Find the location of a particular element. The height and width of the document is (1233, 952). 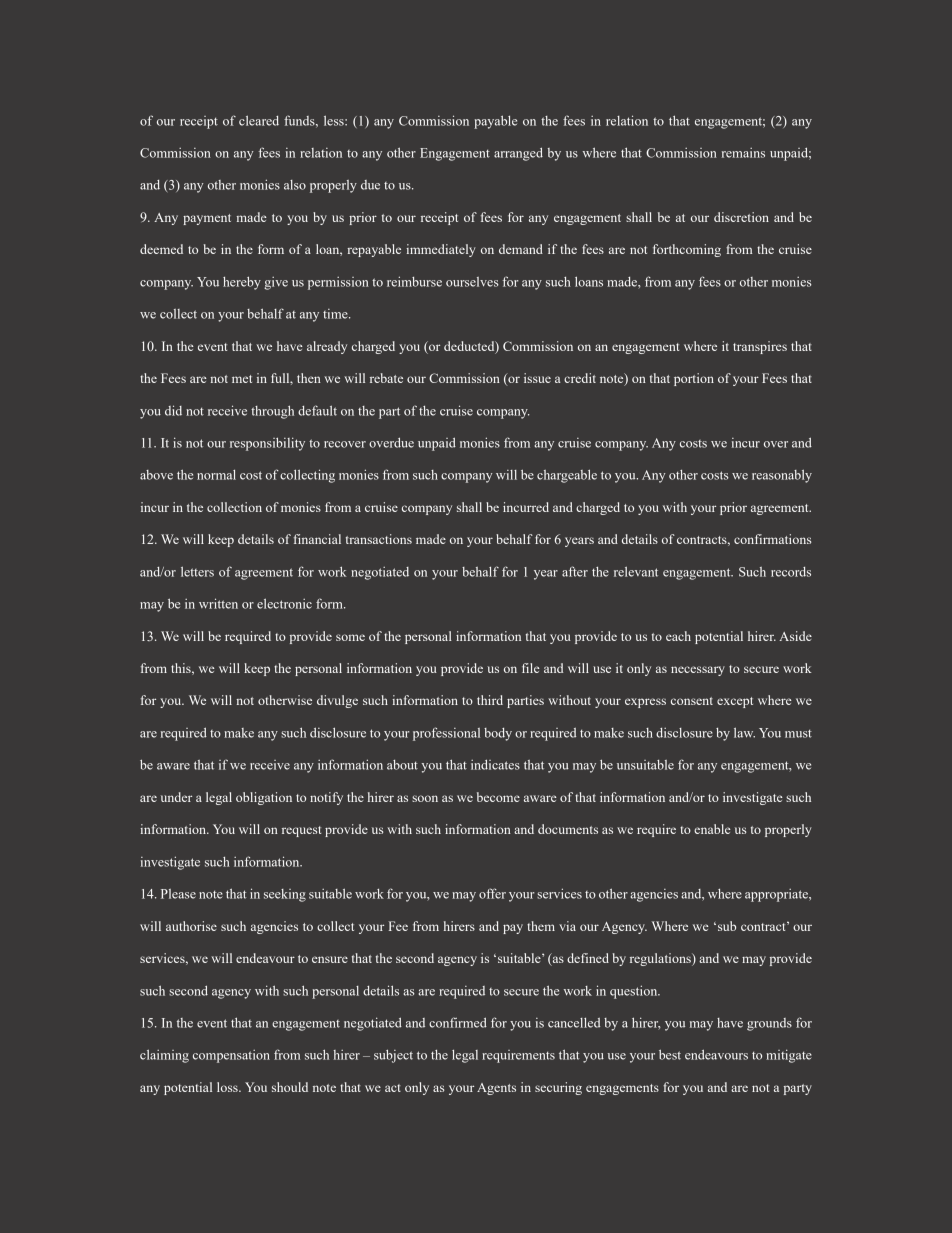

best is located at coordinates (670, 1054).
